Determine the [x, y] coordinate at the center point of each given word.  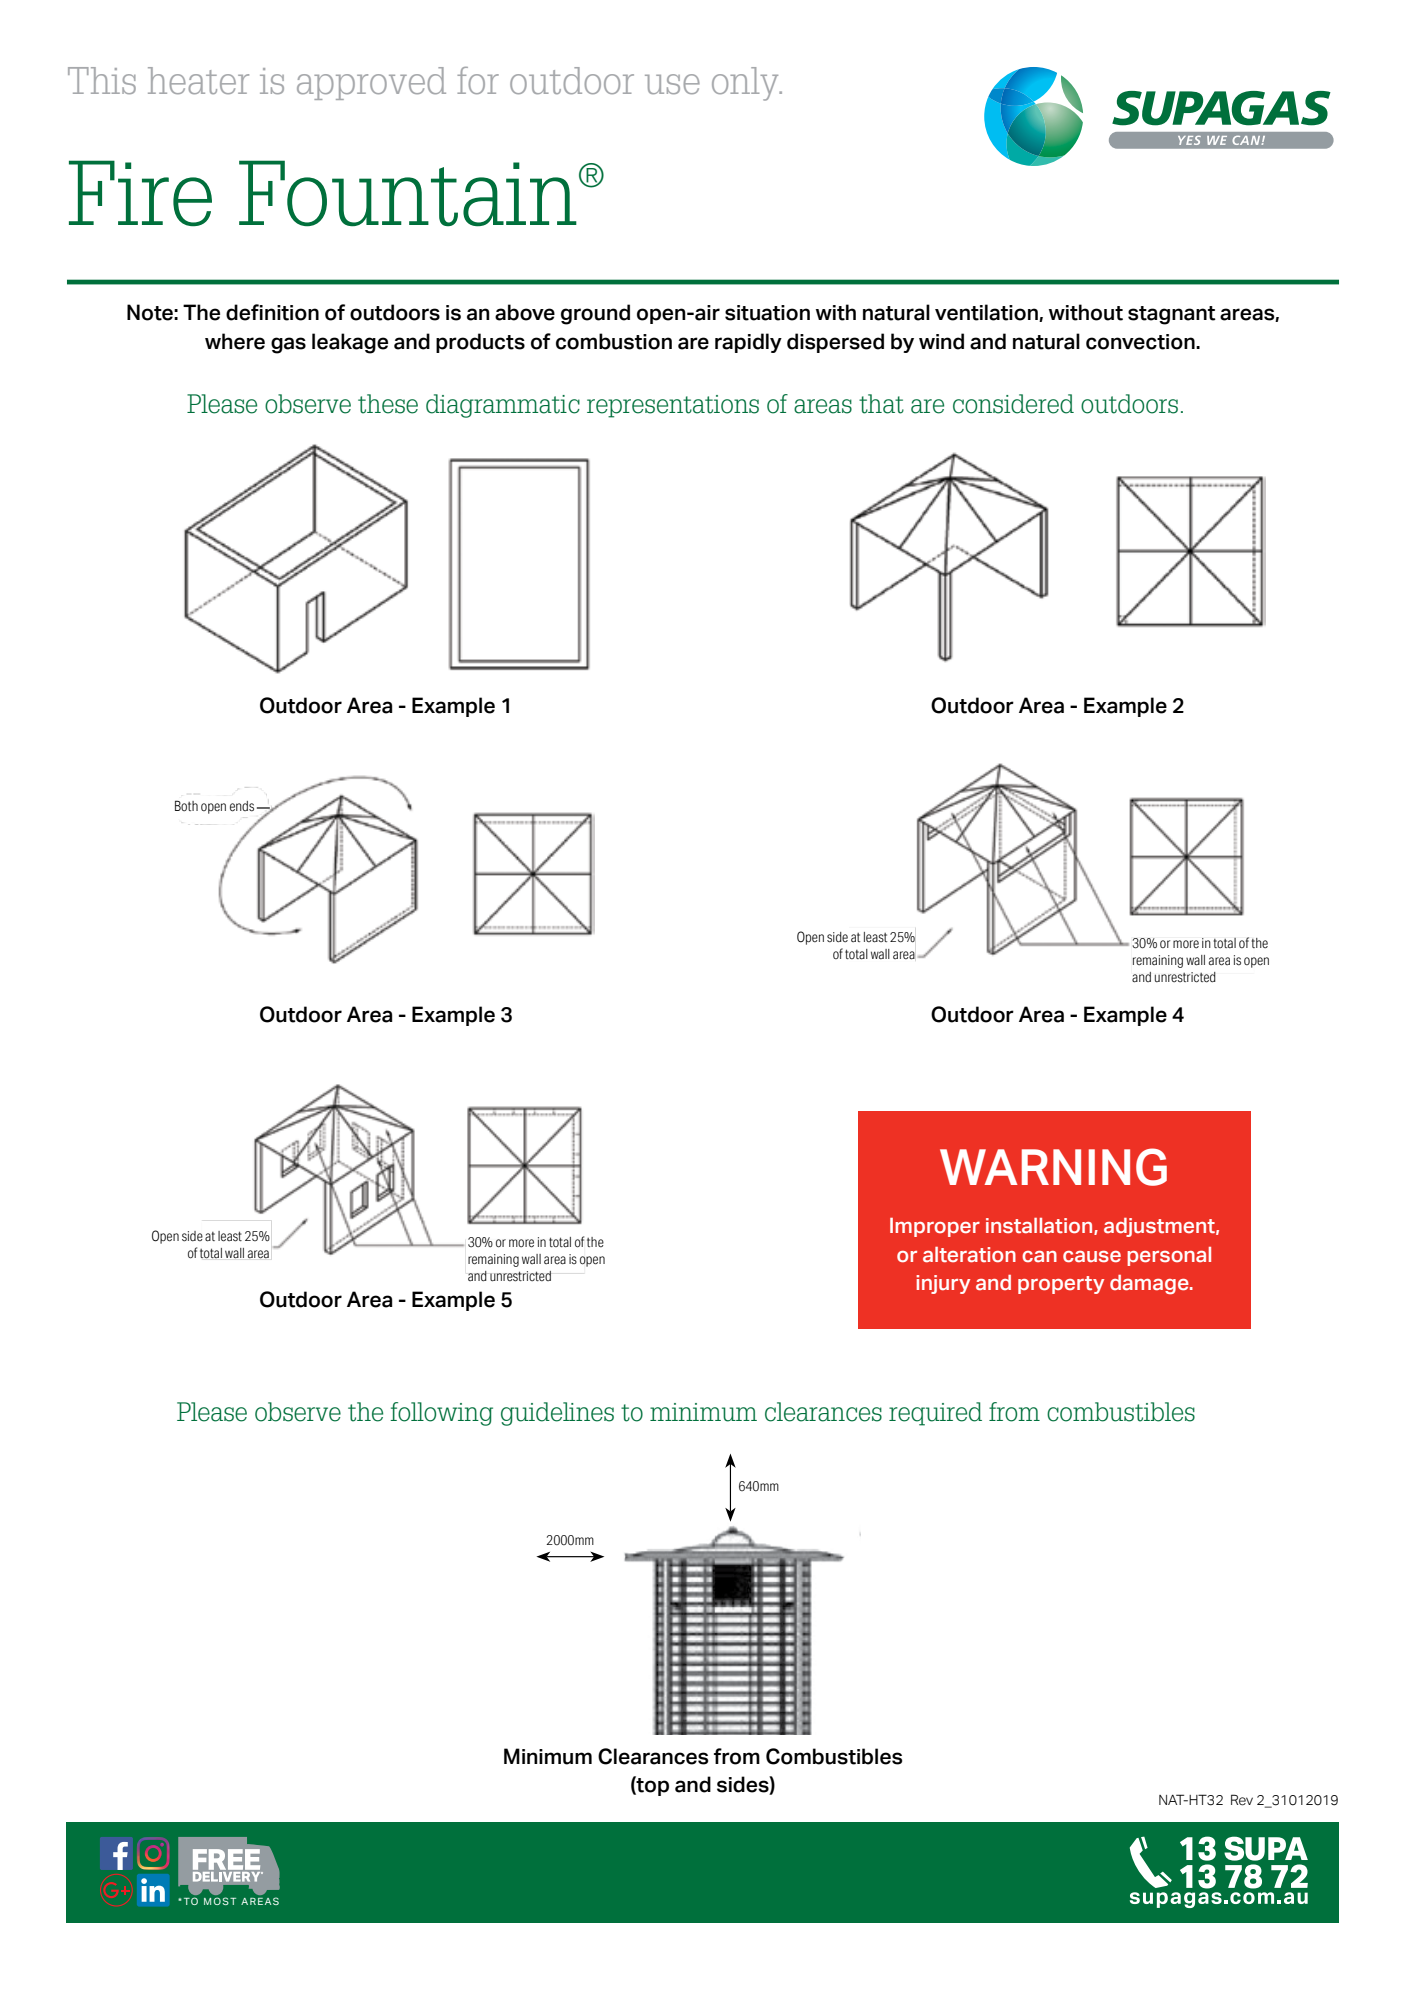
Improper [935, 1227]
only [746, 84]
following [441, 1414]
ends [242, 806]
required [935, 1414]
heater [198, 80]
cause [1092, 1257]
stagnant [1172, 315]
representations [673, 406]
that [881, 404]
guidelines [557, 1414]
